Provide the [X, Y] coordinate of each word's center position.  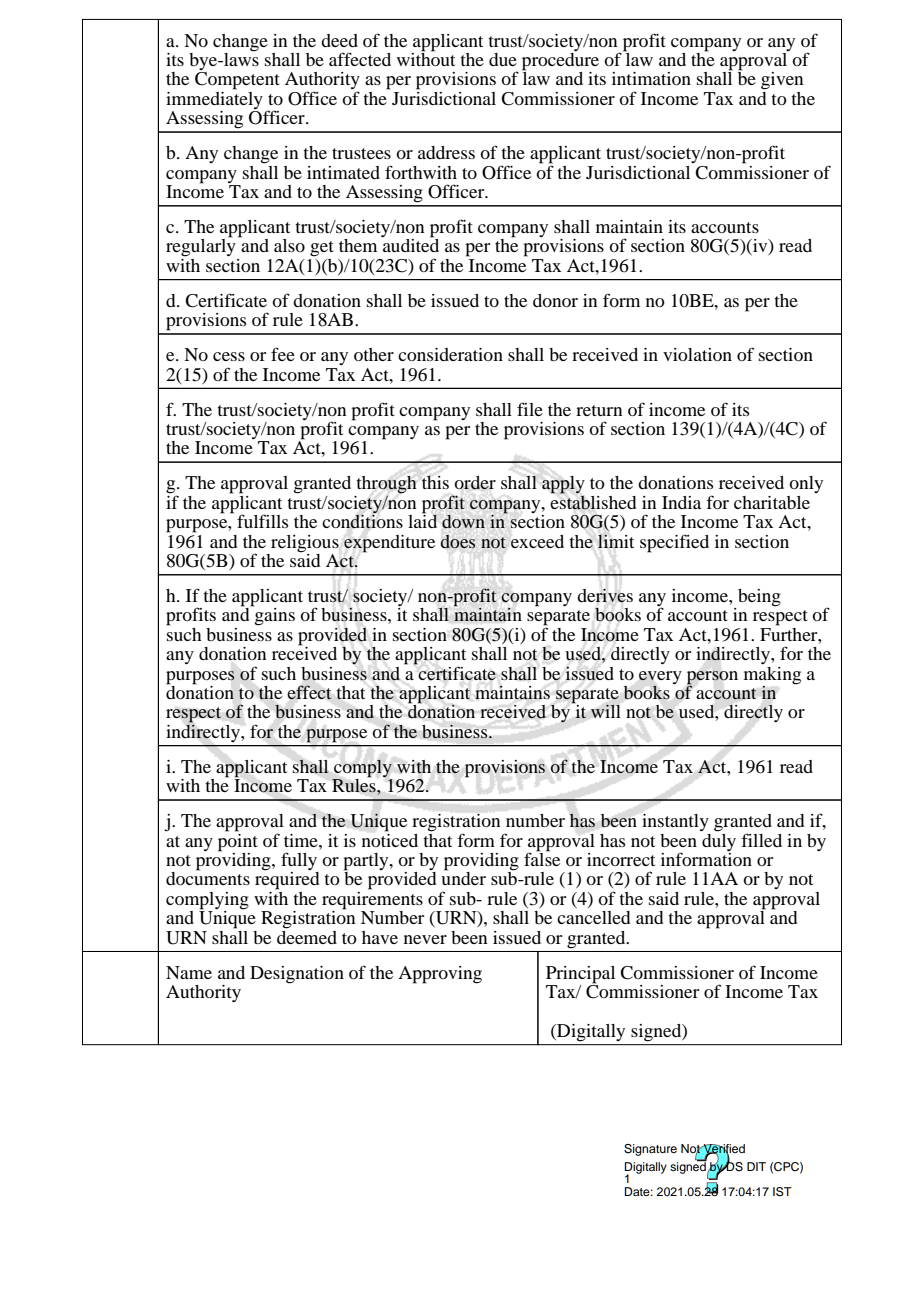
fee [283, 354]
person [712, 678]
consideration [450, 354]
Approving [440, 975]
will [606, 711]
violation [697, 354]
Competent [237, 81]
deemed [307, 936]
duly [719, 841]
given [782, 81]
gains [274, 616]
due [503, 59]
